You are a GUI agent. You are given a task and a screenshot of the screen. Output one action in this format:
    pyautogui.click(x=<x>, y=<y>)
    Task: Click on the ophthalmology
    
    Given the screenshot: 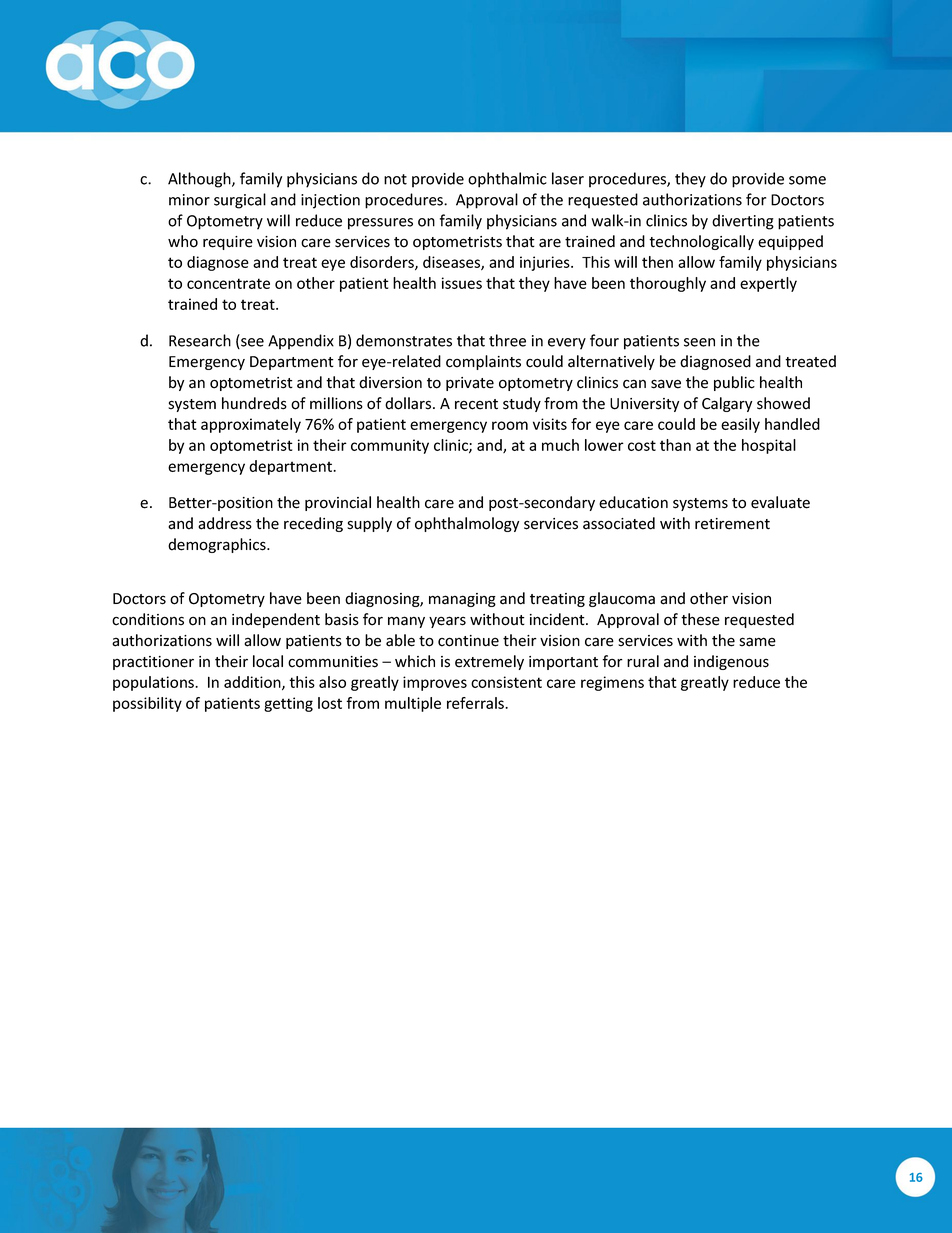 What is the action you would take?
    pyautogui.click(x=467, y=524)
